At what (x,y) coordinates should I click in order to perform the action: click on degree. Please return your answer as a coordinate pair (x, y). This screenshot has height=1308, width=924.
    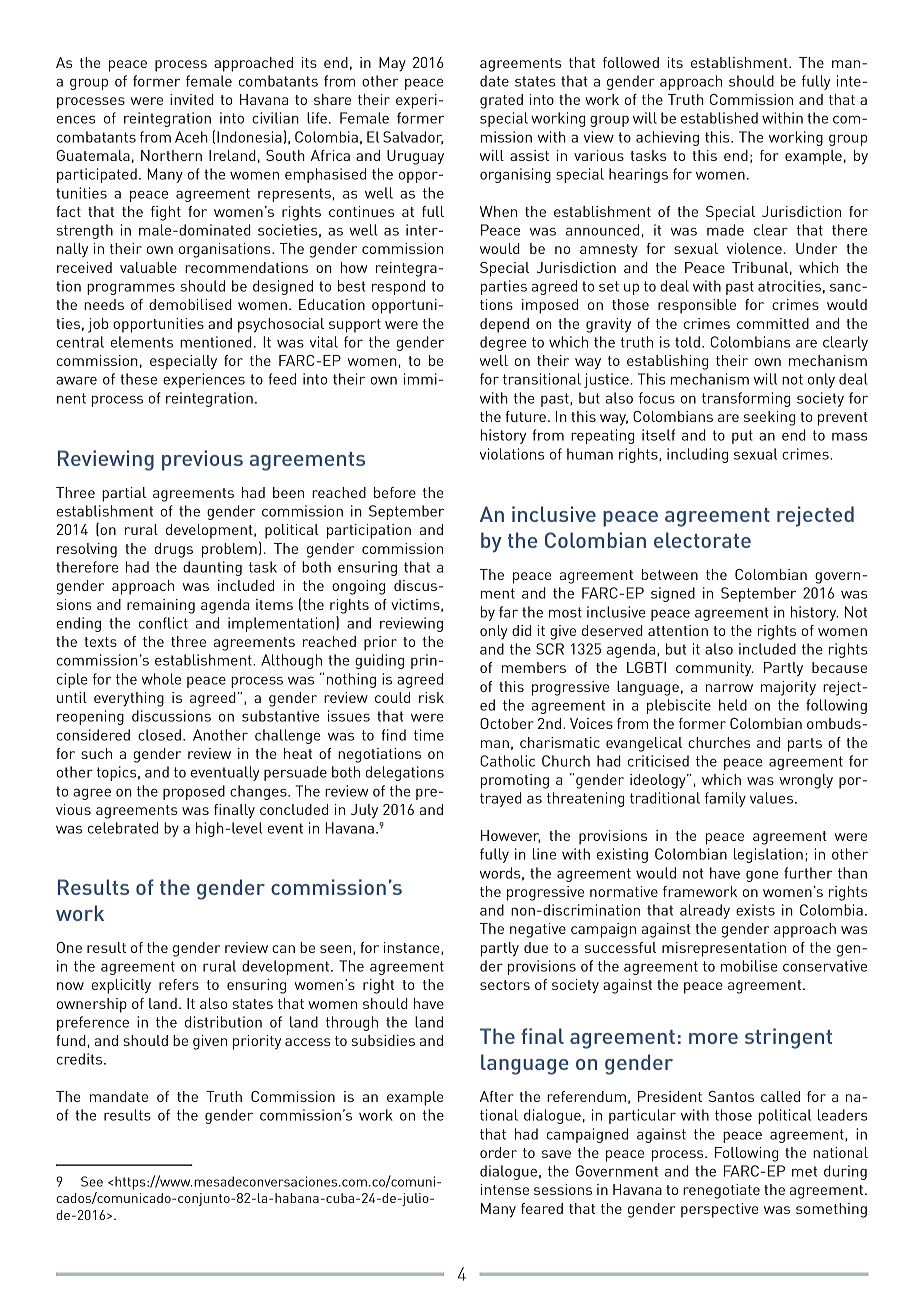
    Looking at the image, I should click on (503, 343).
